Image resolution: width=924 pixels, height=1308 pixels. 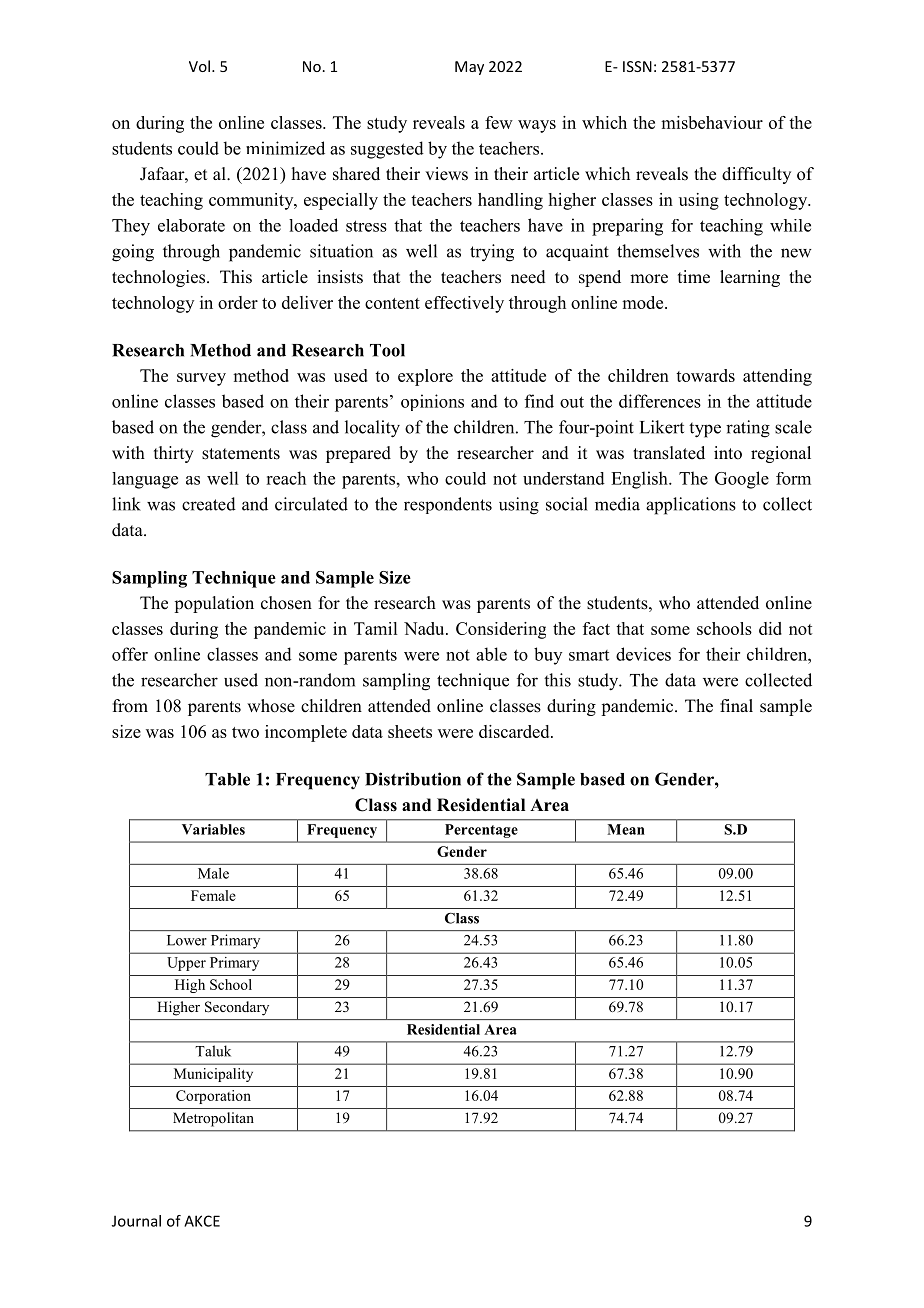 I want to click on Journal, so click(x=136, y=1221).
